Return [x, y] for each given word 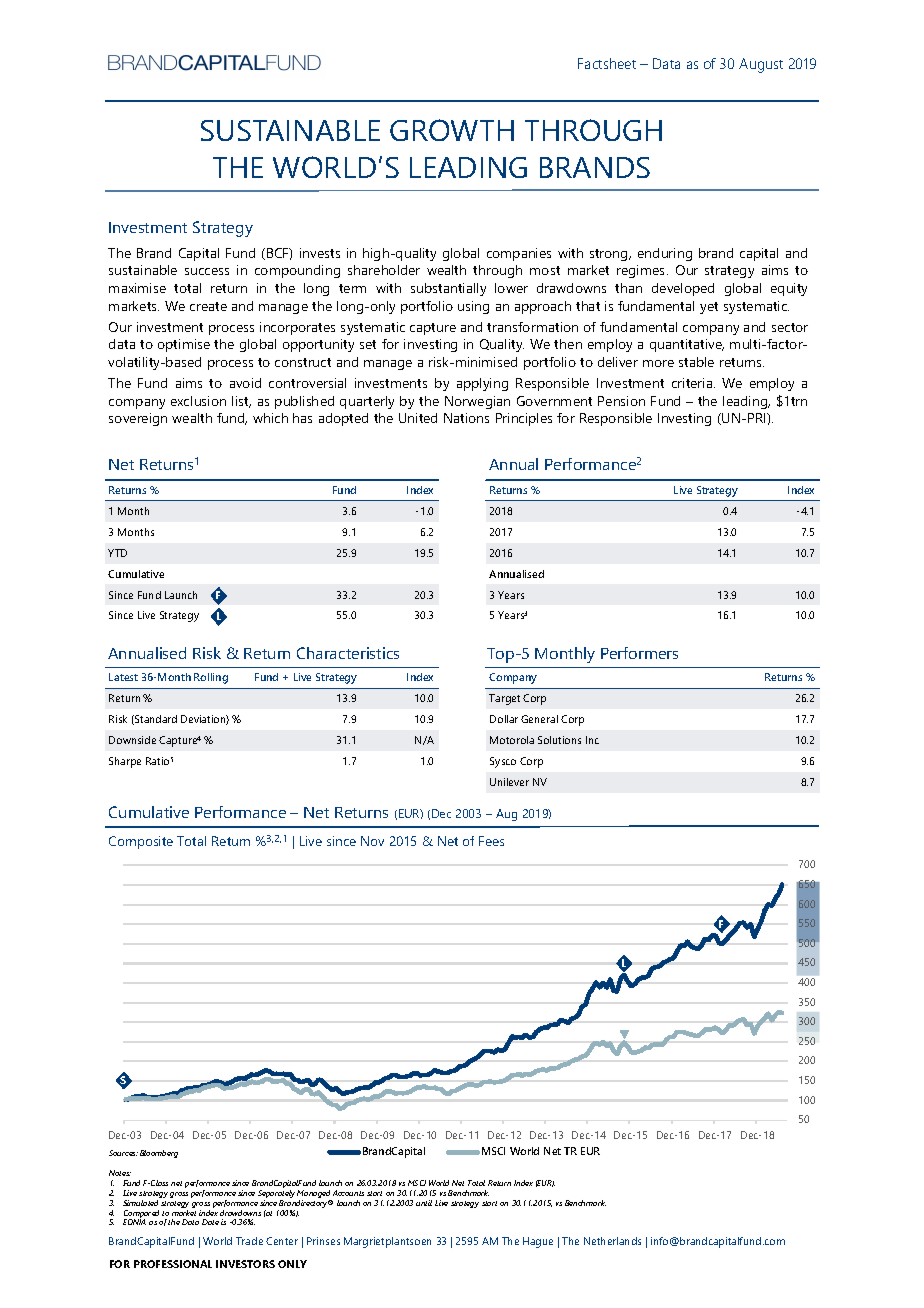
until [424, 1203]
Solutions [559, 740]
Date [210, 1222]
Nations [466, 418]
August [761, 65]
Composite [141, 842]
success [207, 271]
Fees [491, 841]
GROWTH [452, 130]
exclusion [198, 401]
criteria [693, 383]
